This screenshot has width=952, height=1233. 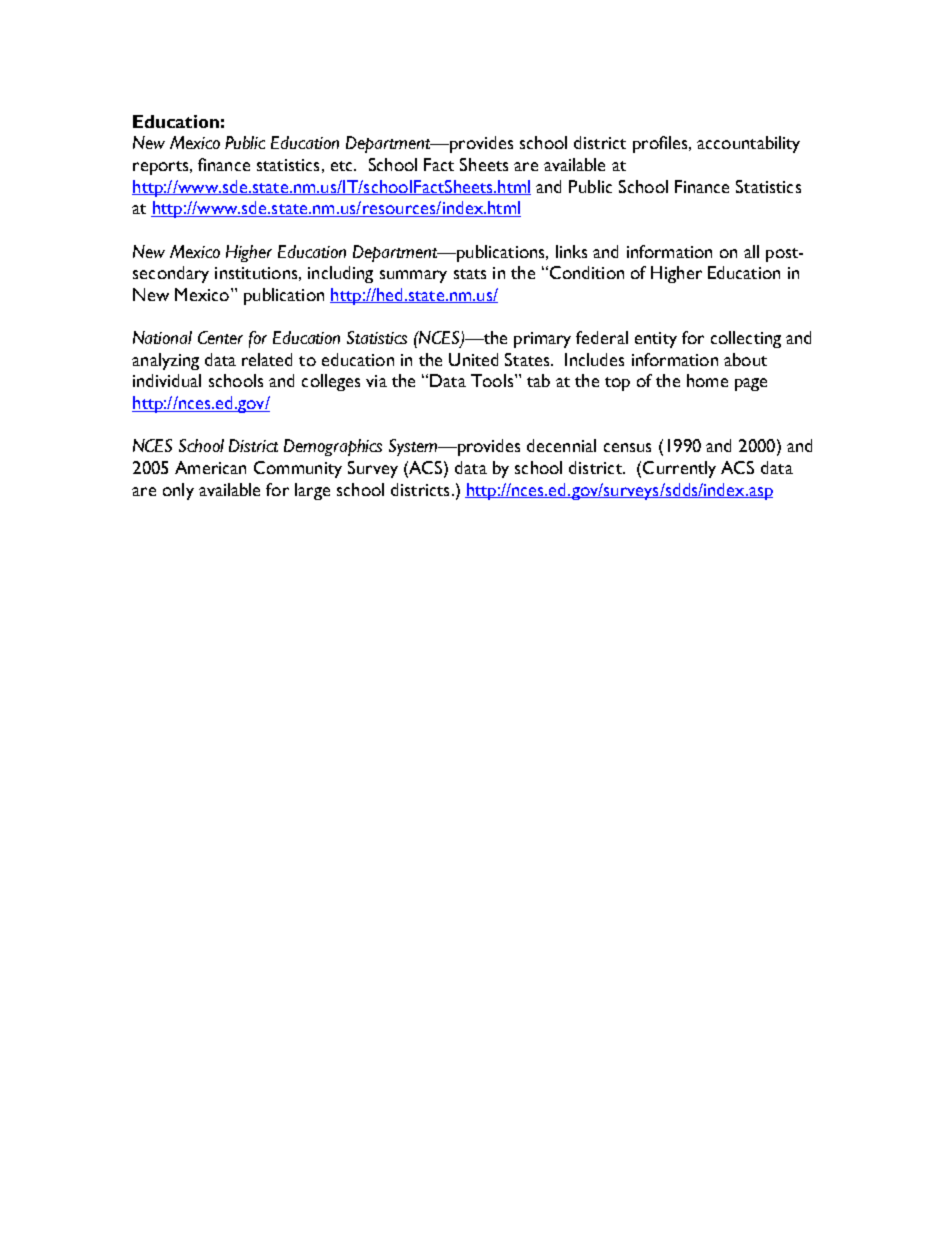 What do you see at coordinates (162, 168) in the screenshot?
I see `reports` at bounding box center [162, 168].
